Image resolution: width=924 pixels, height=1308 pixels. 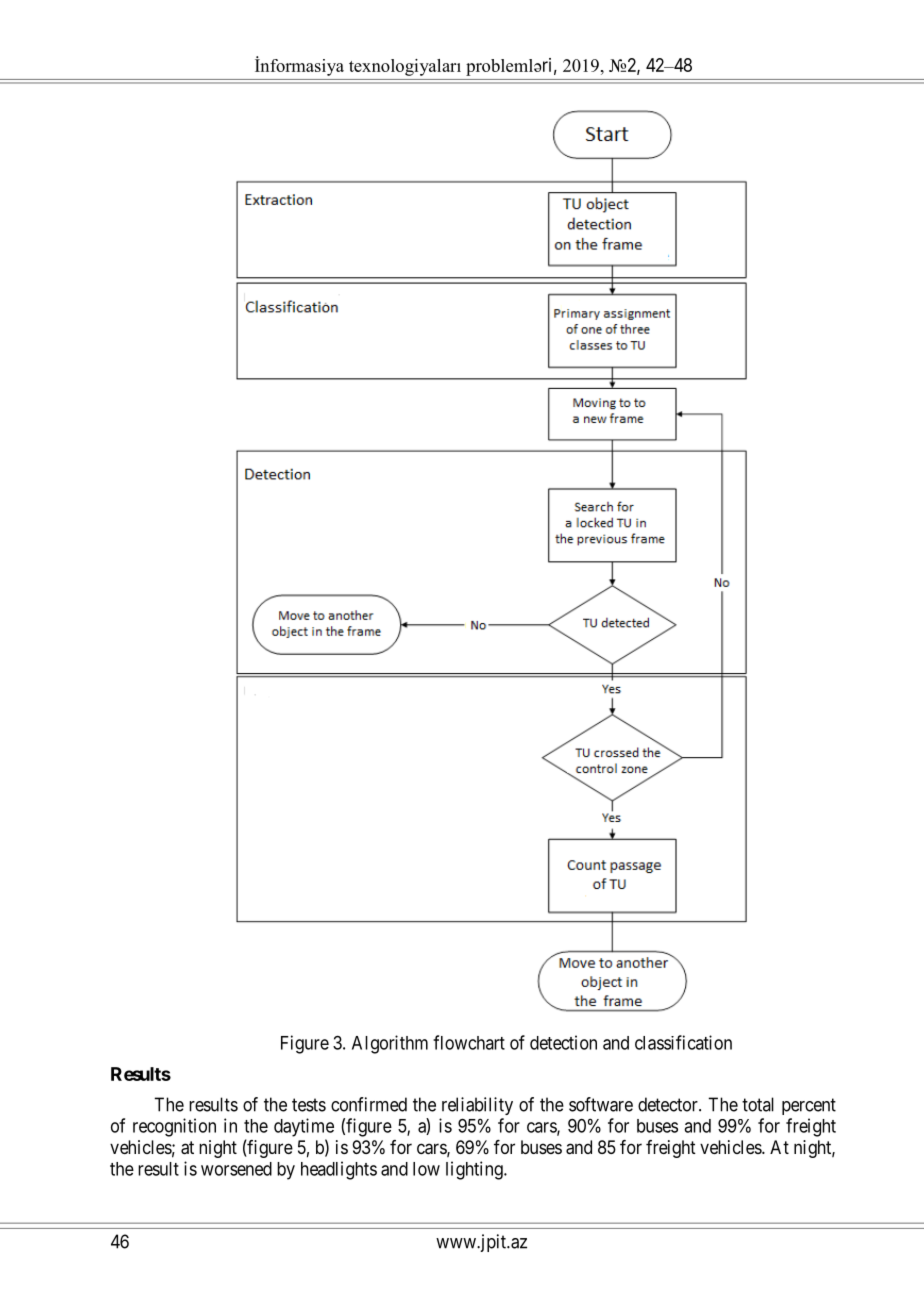 I want to click on lighting, so click(x=475, y=1170).
